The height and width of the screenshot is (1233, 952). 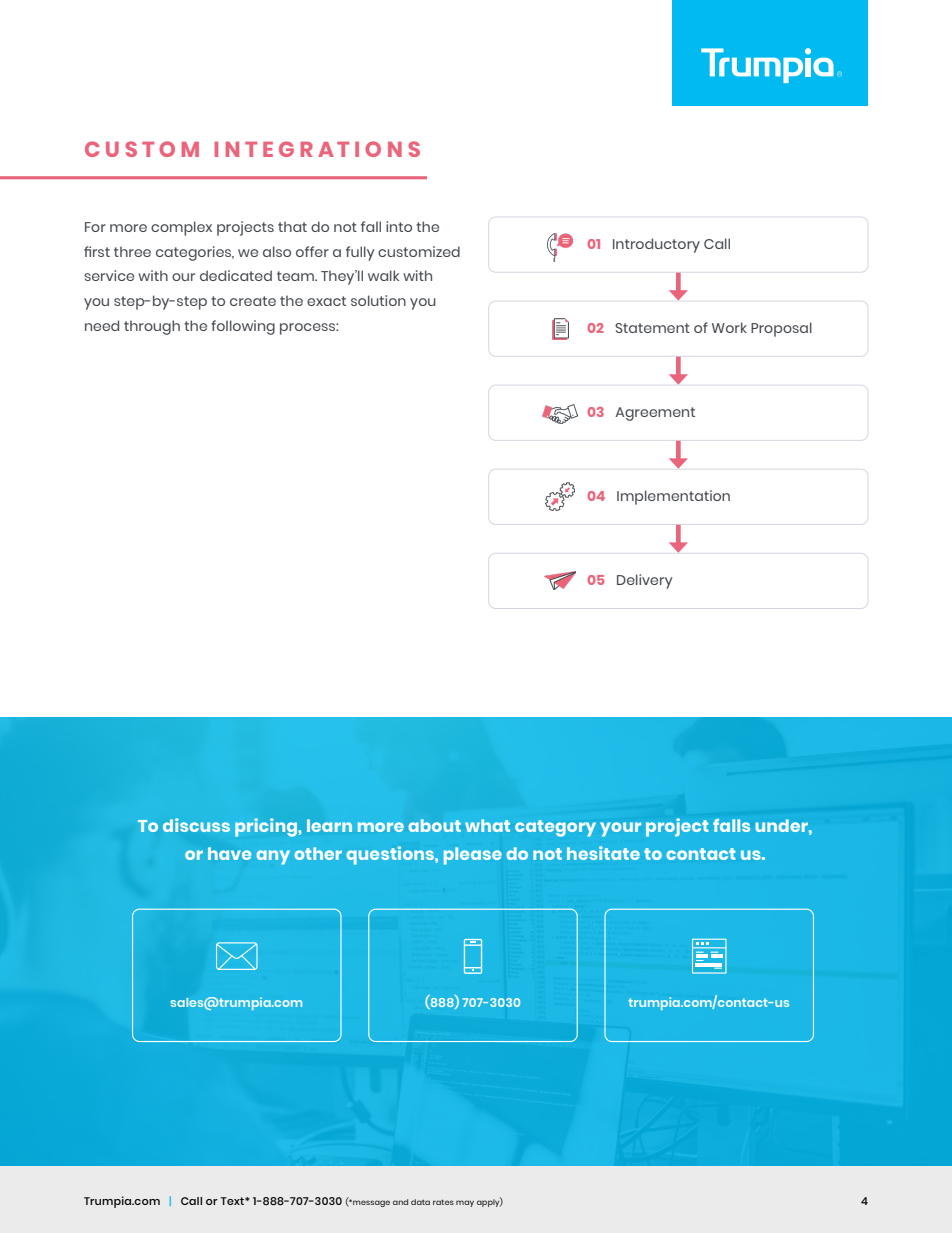 I want to click on Introductory, so click(x=656, y=245).
